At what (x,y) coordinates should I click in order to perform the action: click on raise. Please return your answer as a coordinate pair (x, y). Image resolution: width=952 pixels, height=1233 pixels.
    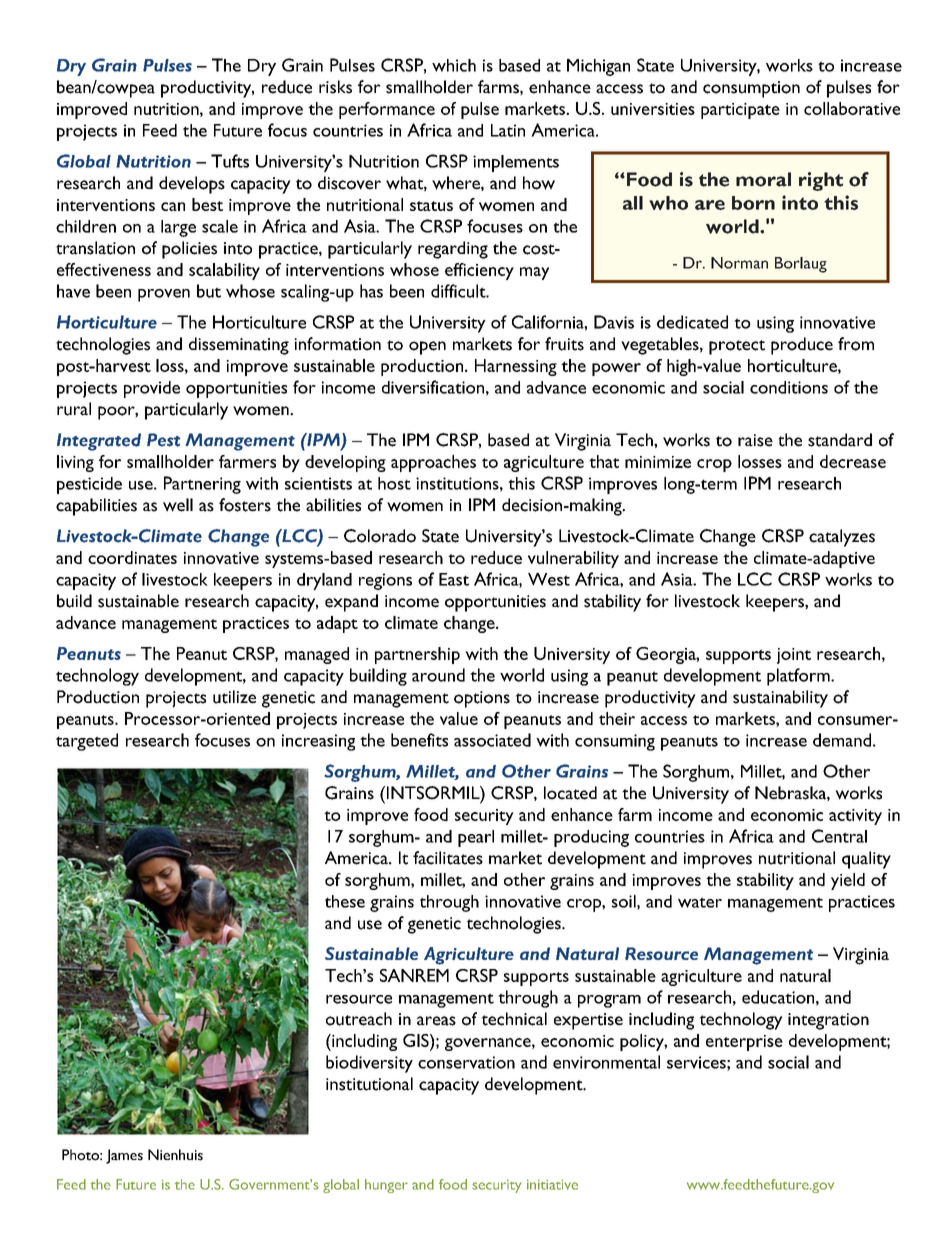
    Looking at the image, I should click on (755, 440).
